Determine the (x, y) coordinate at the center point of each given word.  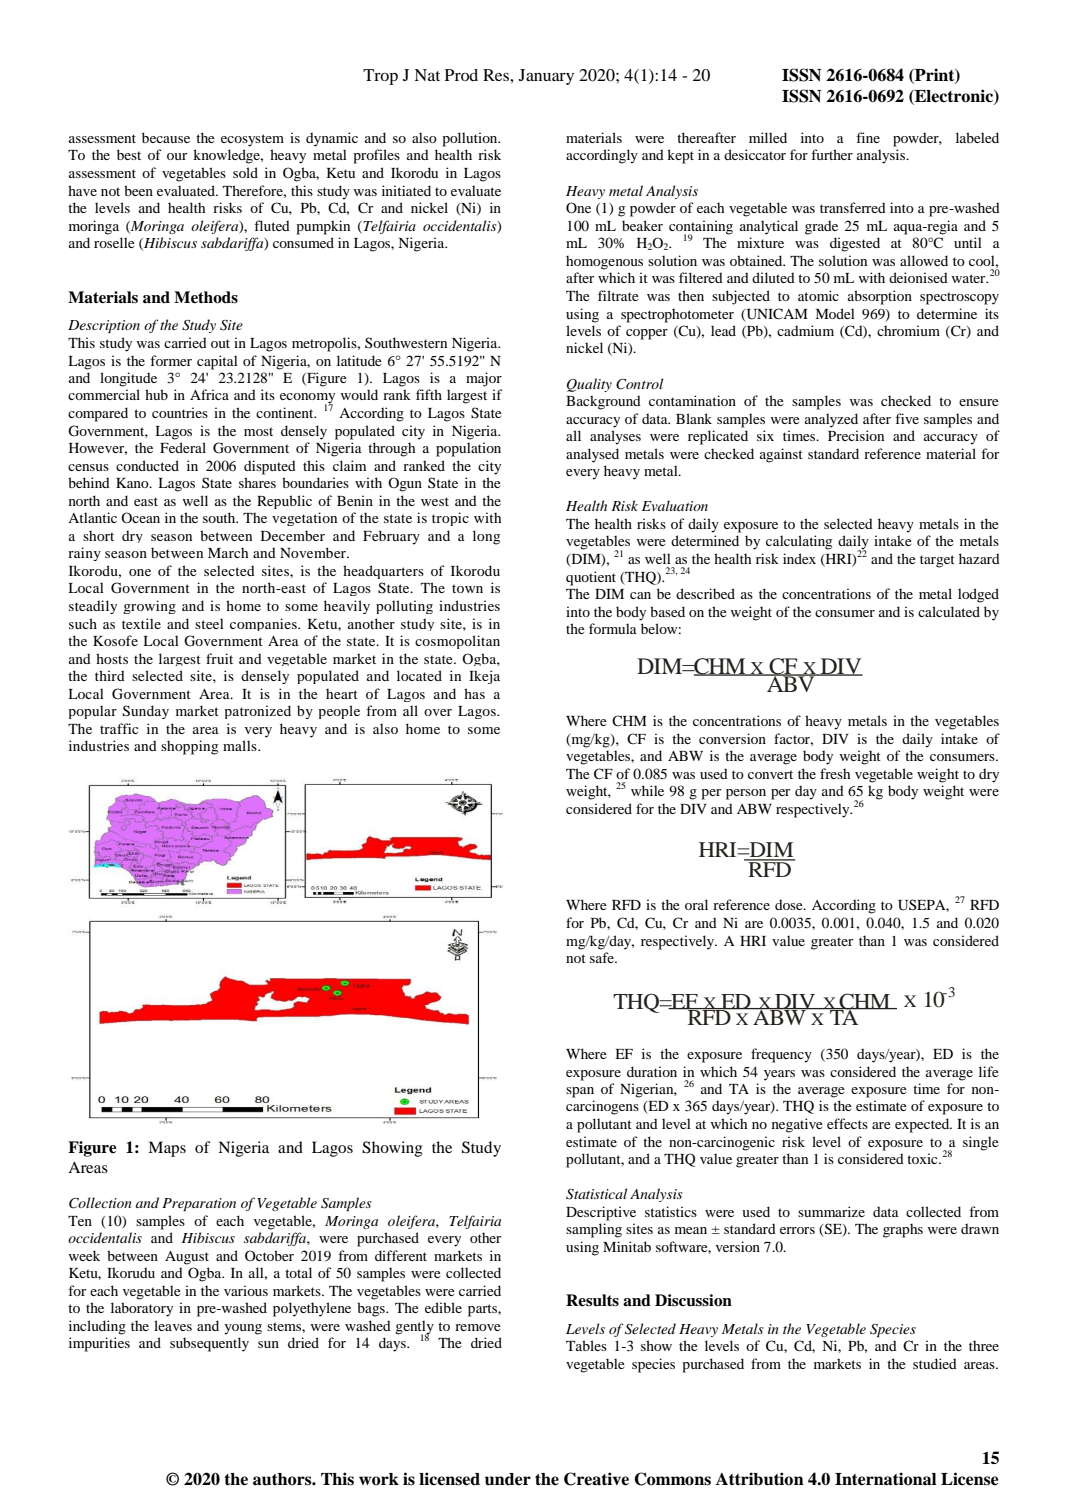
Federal (183, 447)
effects (847, 1123)
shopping (189, 747)
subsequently (209, 1344)
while (647, 790)
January (546, 77)
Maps (167, 1149)
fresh (835, 773)
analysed (592, 455)
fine (868, 137)
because (166, 137)
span (580, 1092)
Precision (856, 435)
